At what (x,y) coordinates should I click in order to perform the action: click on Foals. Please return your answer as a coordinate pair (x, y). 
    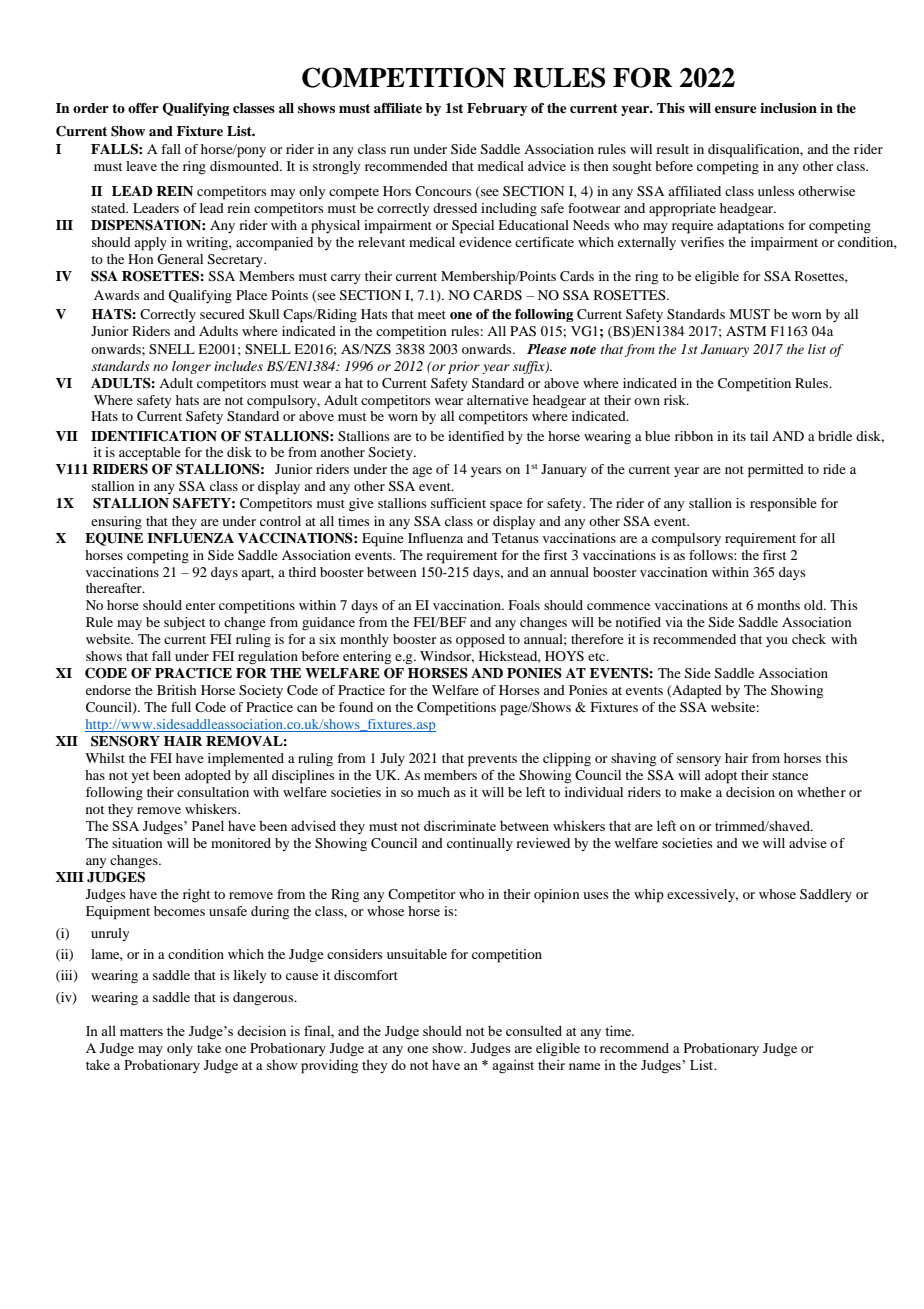
    Looking at the image, I should click on (524, 605).
